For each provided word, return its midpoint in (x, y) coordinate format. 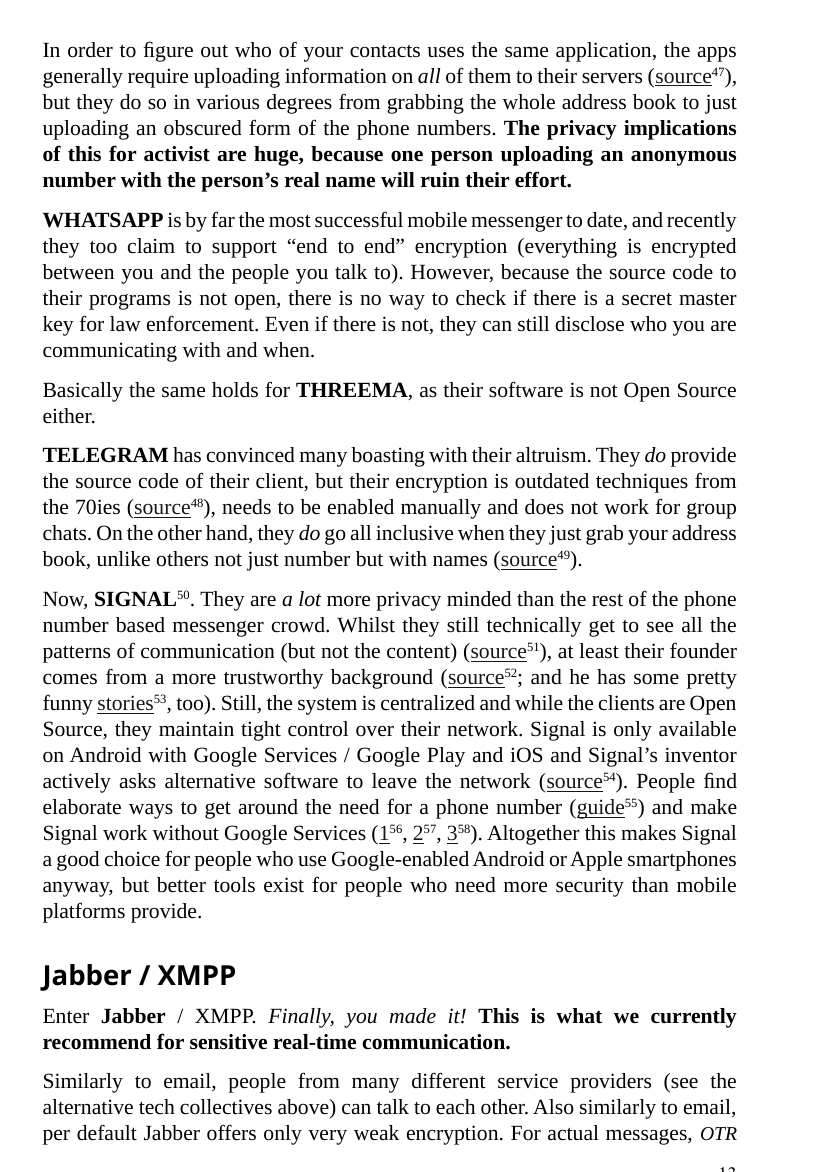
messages (647, 1137)
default (107, 1132)
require (158, 78)
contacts (385, 51)
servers (612, 78)
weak (376, 1133)
